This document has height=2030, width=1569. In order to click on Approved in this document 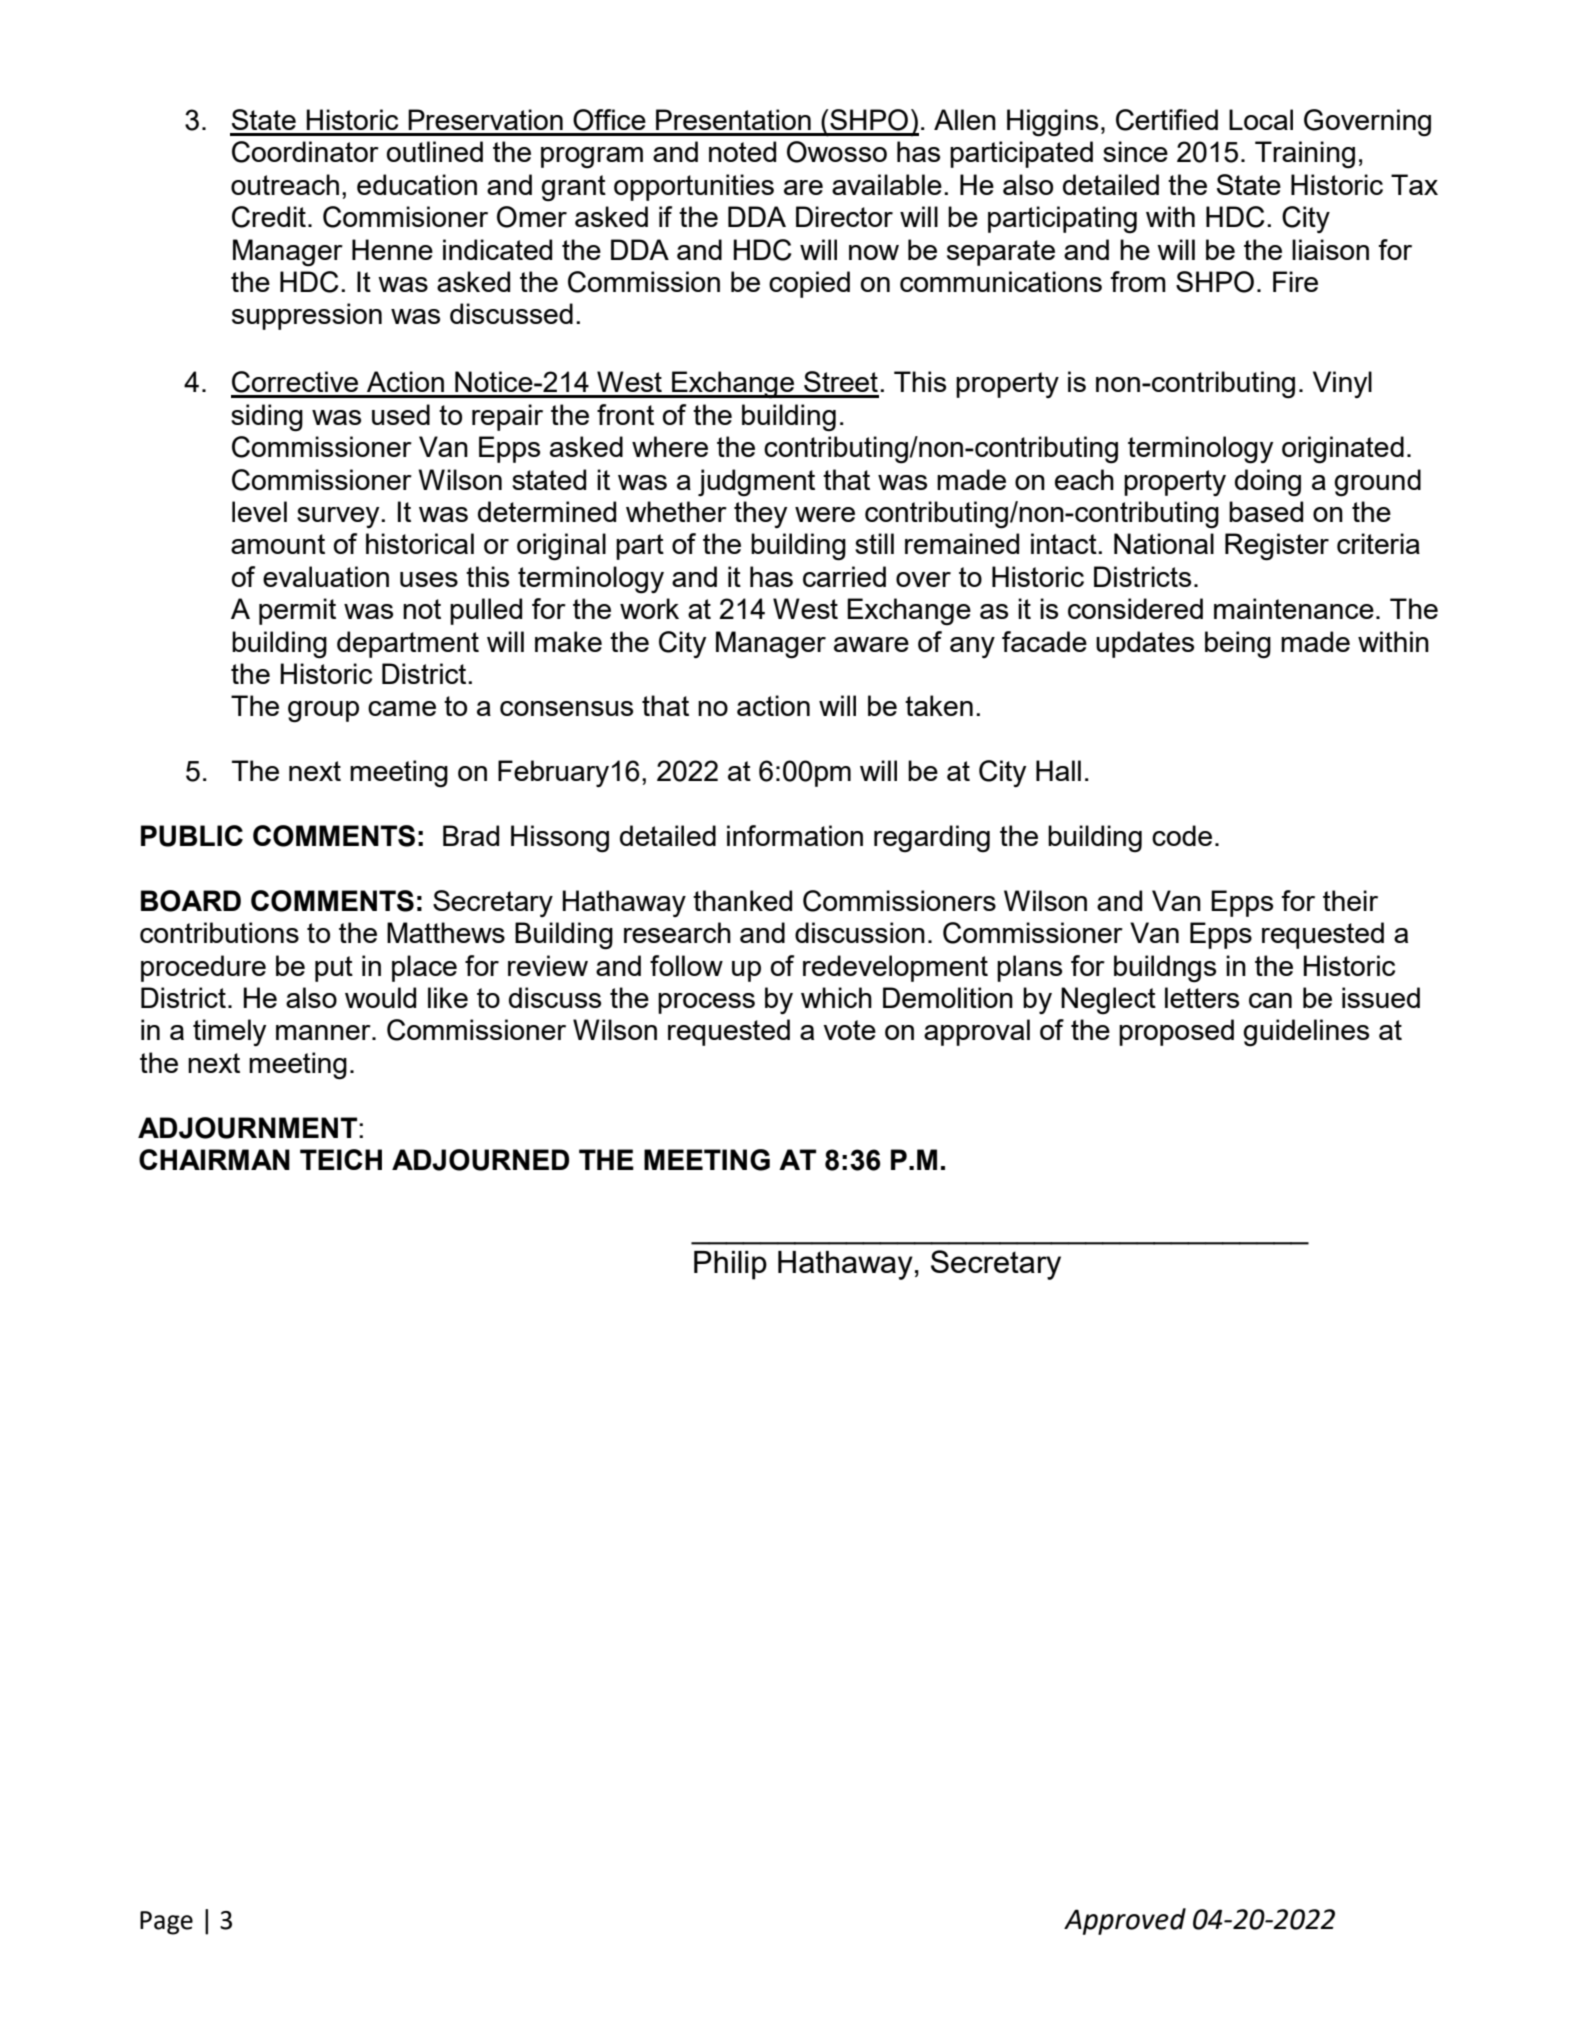, I will do `click(1125, 1921)`.
